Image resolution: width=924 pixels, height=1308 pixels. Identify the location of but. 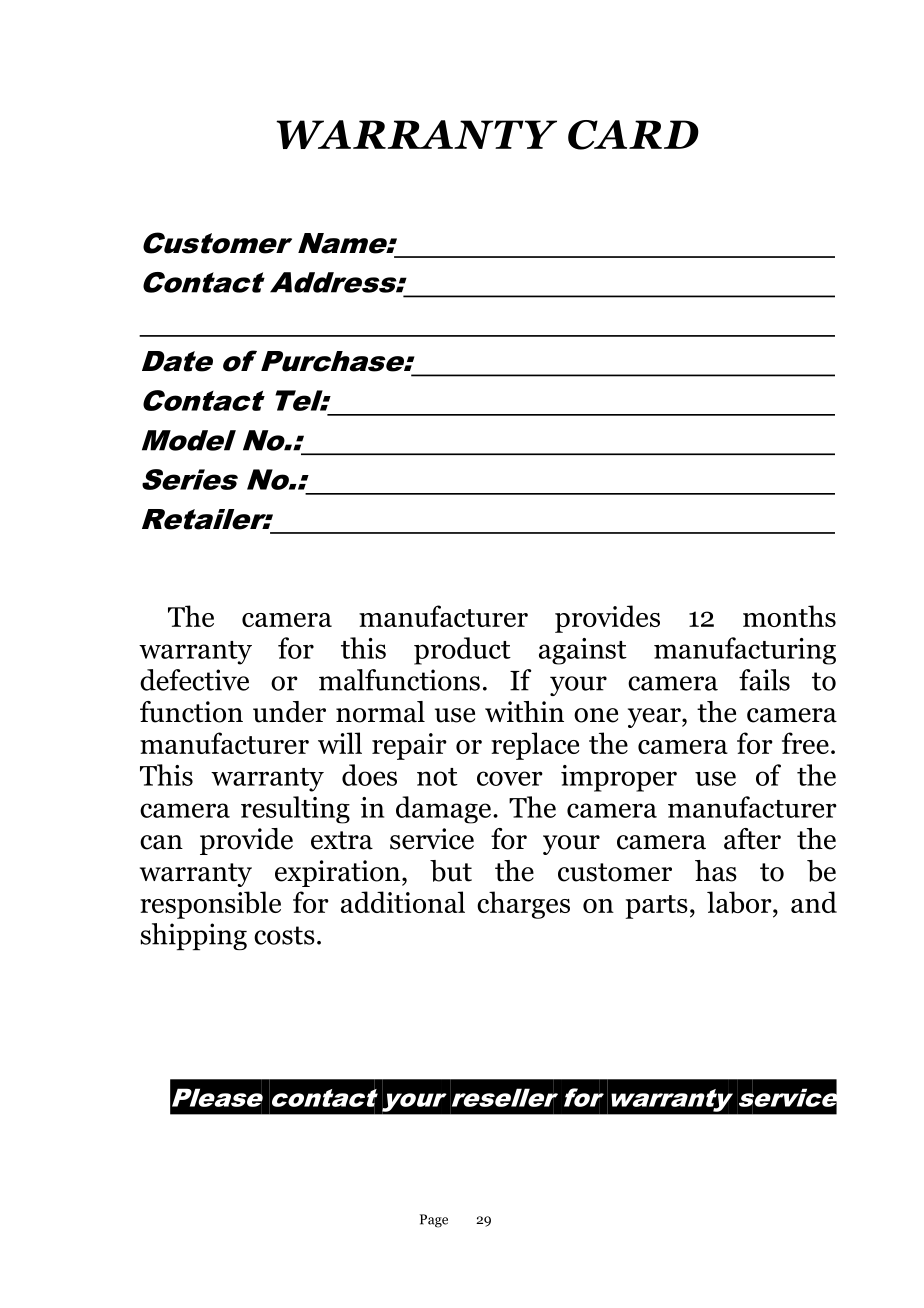
(451, 871).
